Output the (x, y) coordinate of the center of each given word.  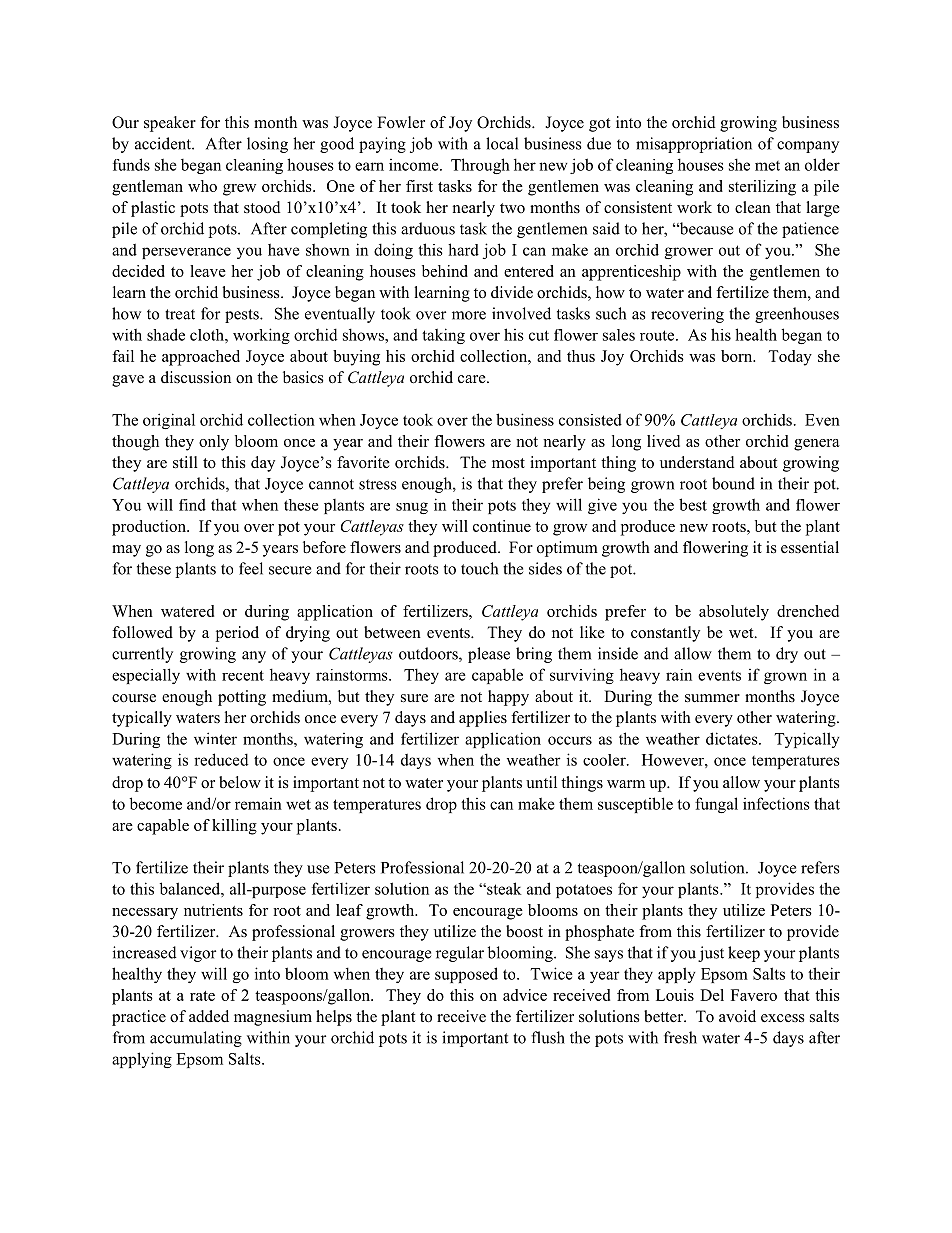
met (767, 166)
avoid (737, 1016)
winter (215, 738)
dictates (733, 738)
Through (480, 166)
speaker (170, 124)
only (214, 443)
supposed (466, 975)
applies (483, 719)
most (508, 463)
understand (697, 462)
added (209, 1016)
